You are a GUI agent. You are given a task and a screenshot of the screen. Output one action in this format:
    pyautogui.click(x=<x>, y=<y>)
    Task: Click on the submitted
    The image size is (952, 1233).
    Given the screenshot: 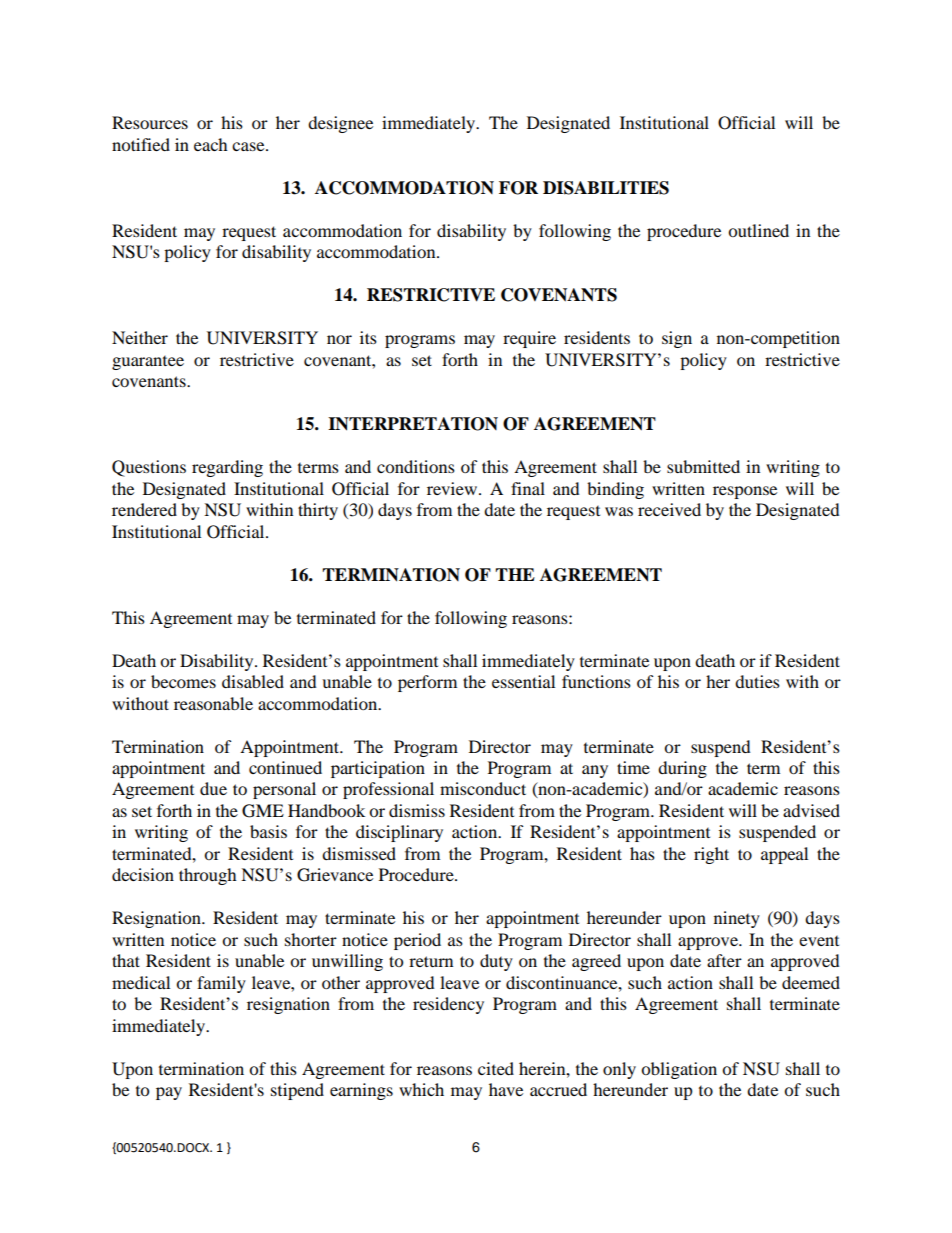 What is the action you would take?
    pyautogui.click(x=703, y=466)
